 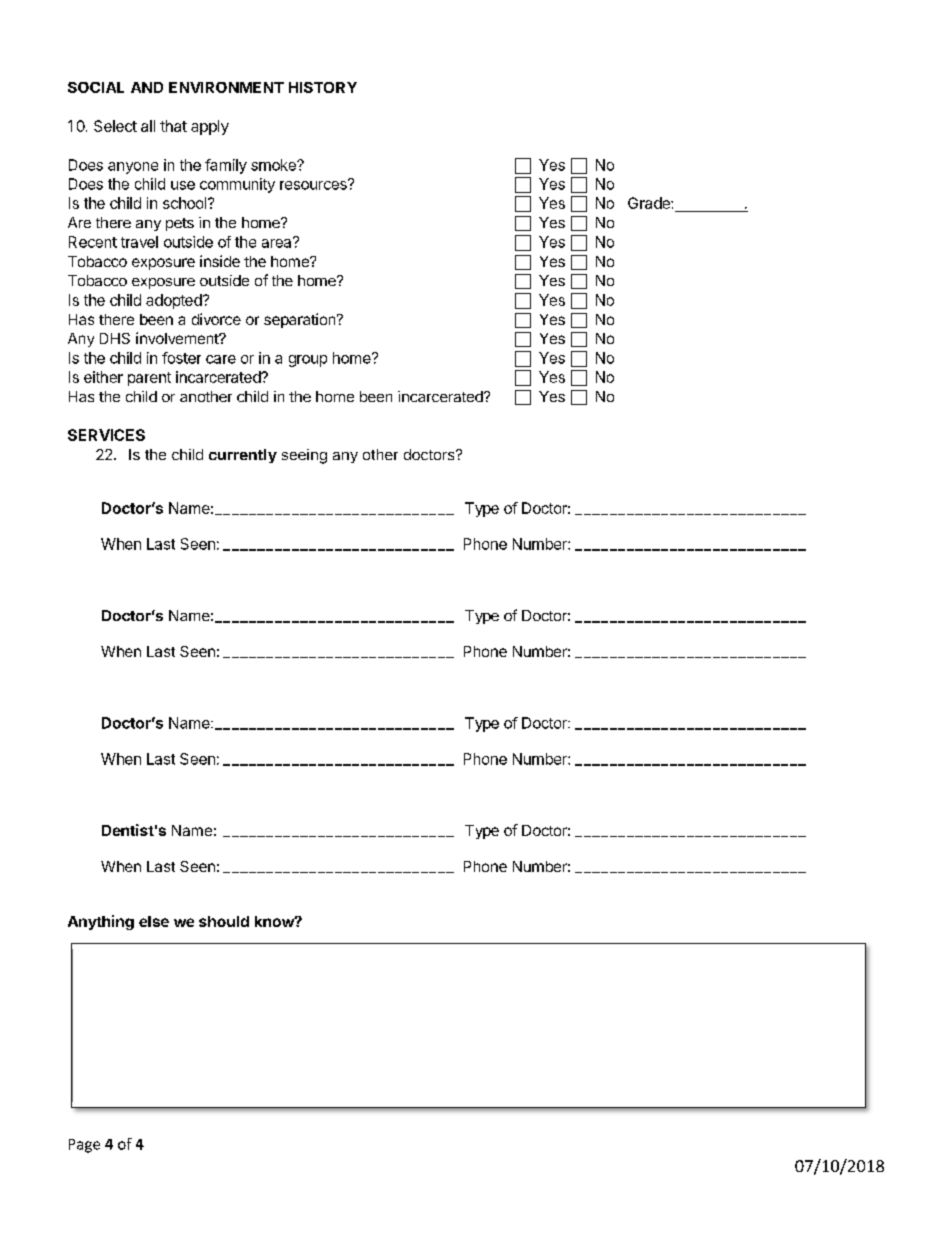 I want to click on seeing, so click(x=304, y=456).
